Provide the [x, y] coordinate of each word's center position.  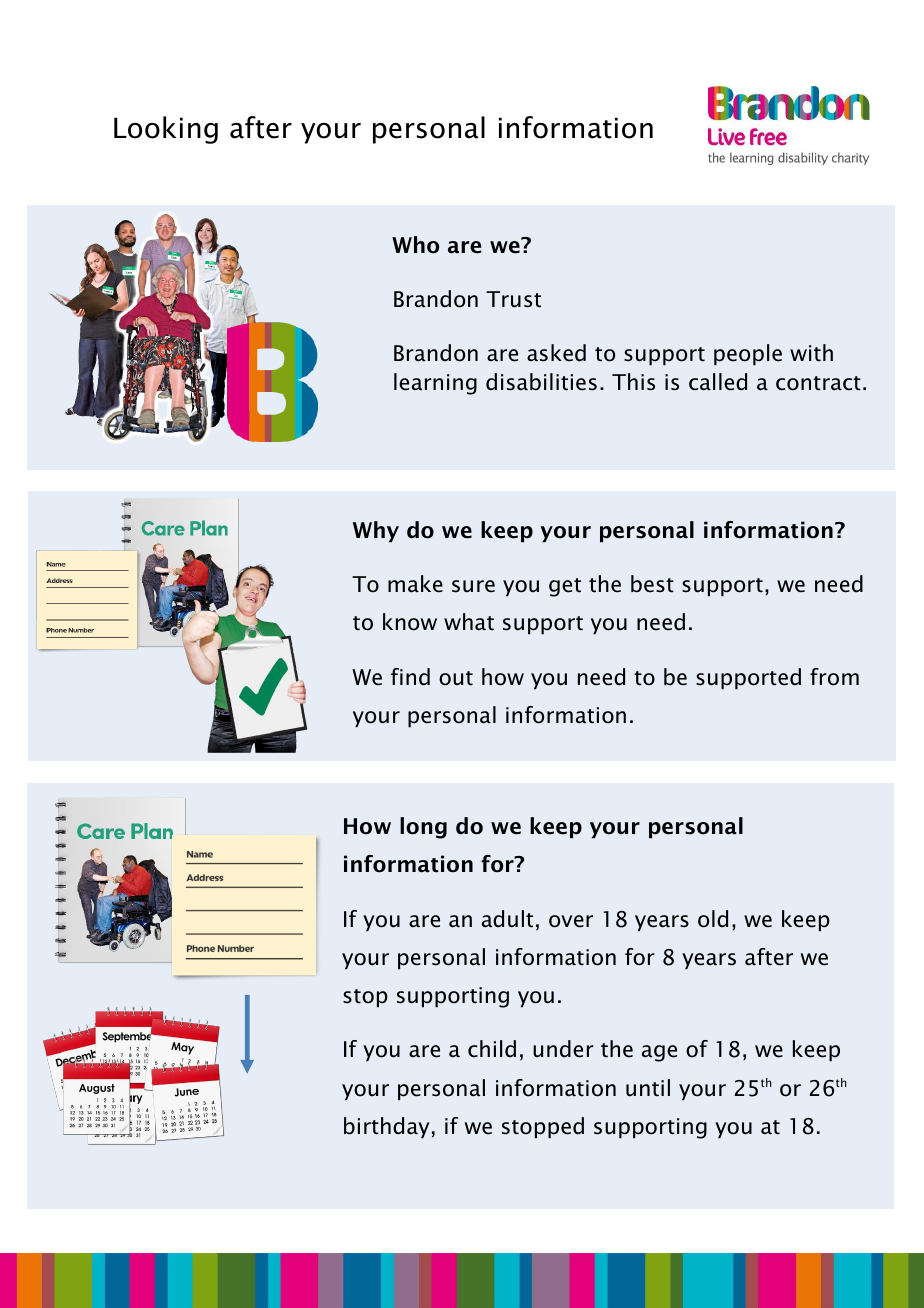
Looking [166, 130]
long [423, 828]
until [648, 1088]
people [748, 355]
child [492, 1049]
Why [376, 532]
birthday [387, 1128]
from [834, 677]
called [718, 382]
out [456, 678]
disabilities [541, 382]
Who [415, 245]
